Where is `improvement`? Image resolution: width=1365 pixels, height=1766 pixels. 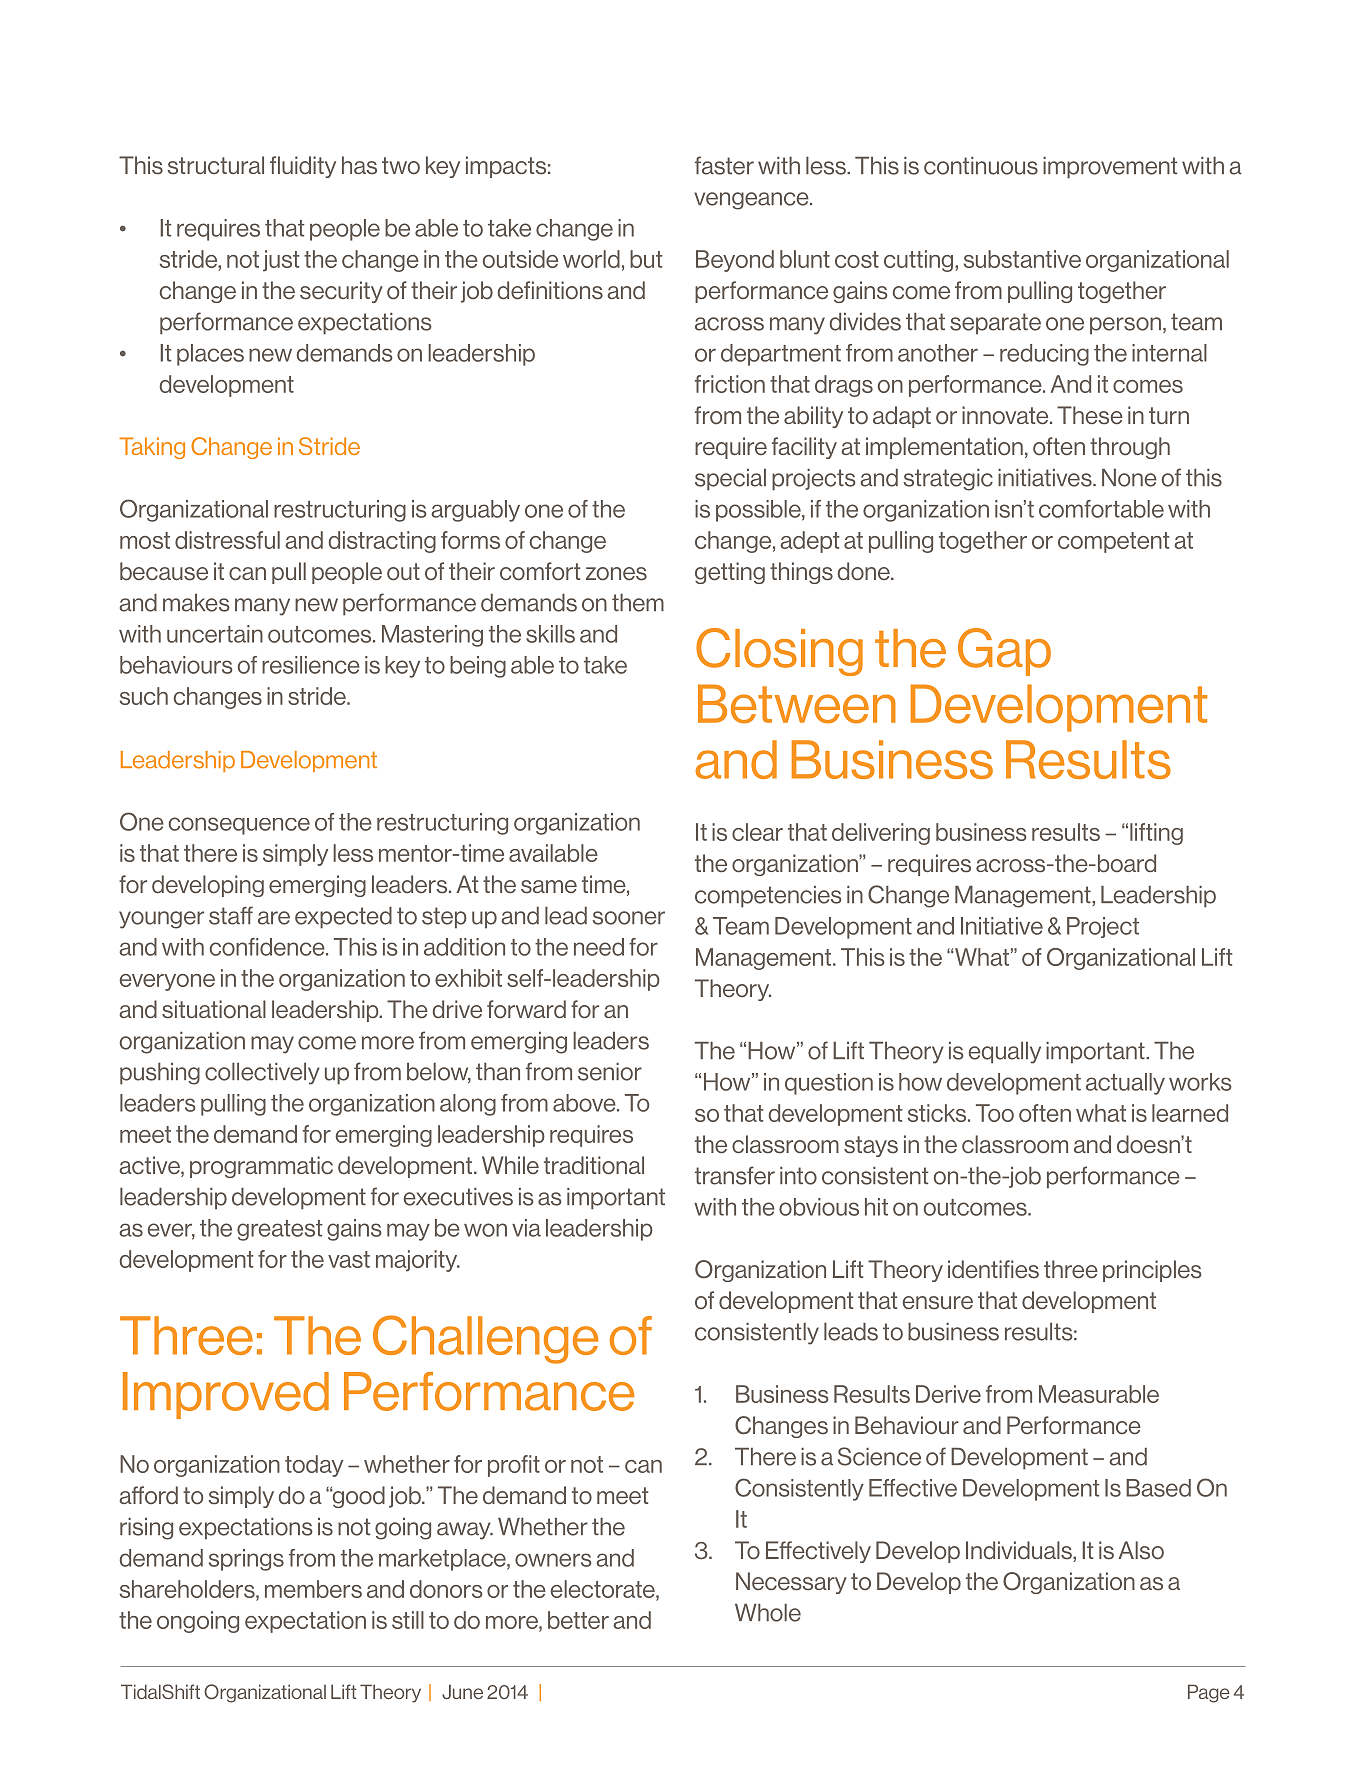 improvement is located at coordinates (1110, 168).
